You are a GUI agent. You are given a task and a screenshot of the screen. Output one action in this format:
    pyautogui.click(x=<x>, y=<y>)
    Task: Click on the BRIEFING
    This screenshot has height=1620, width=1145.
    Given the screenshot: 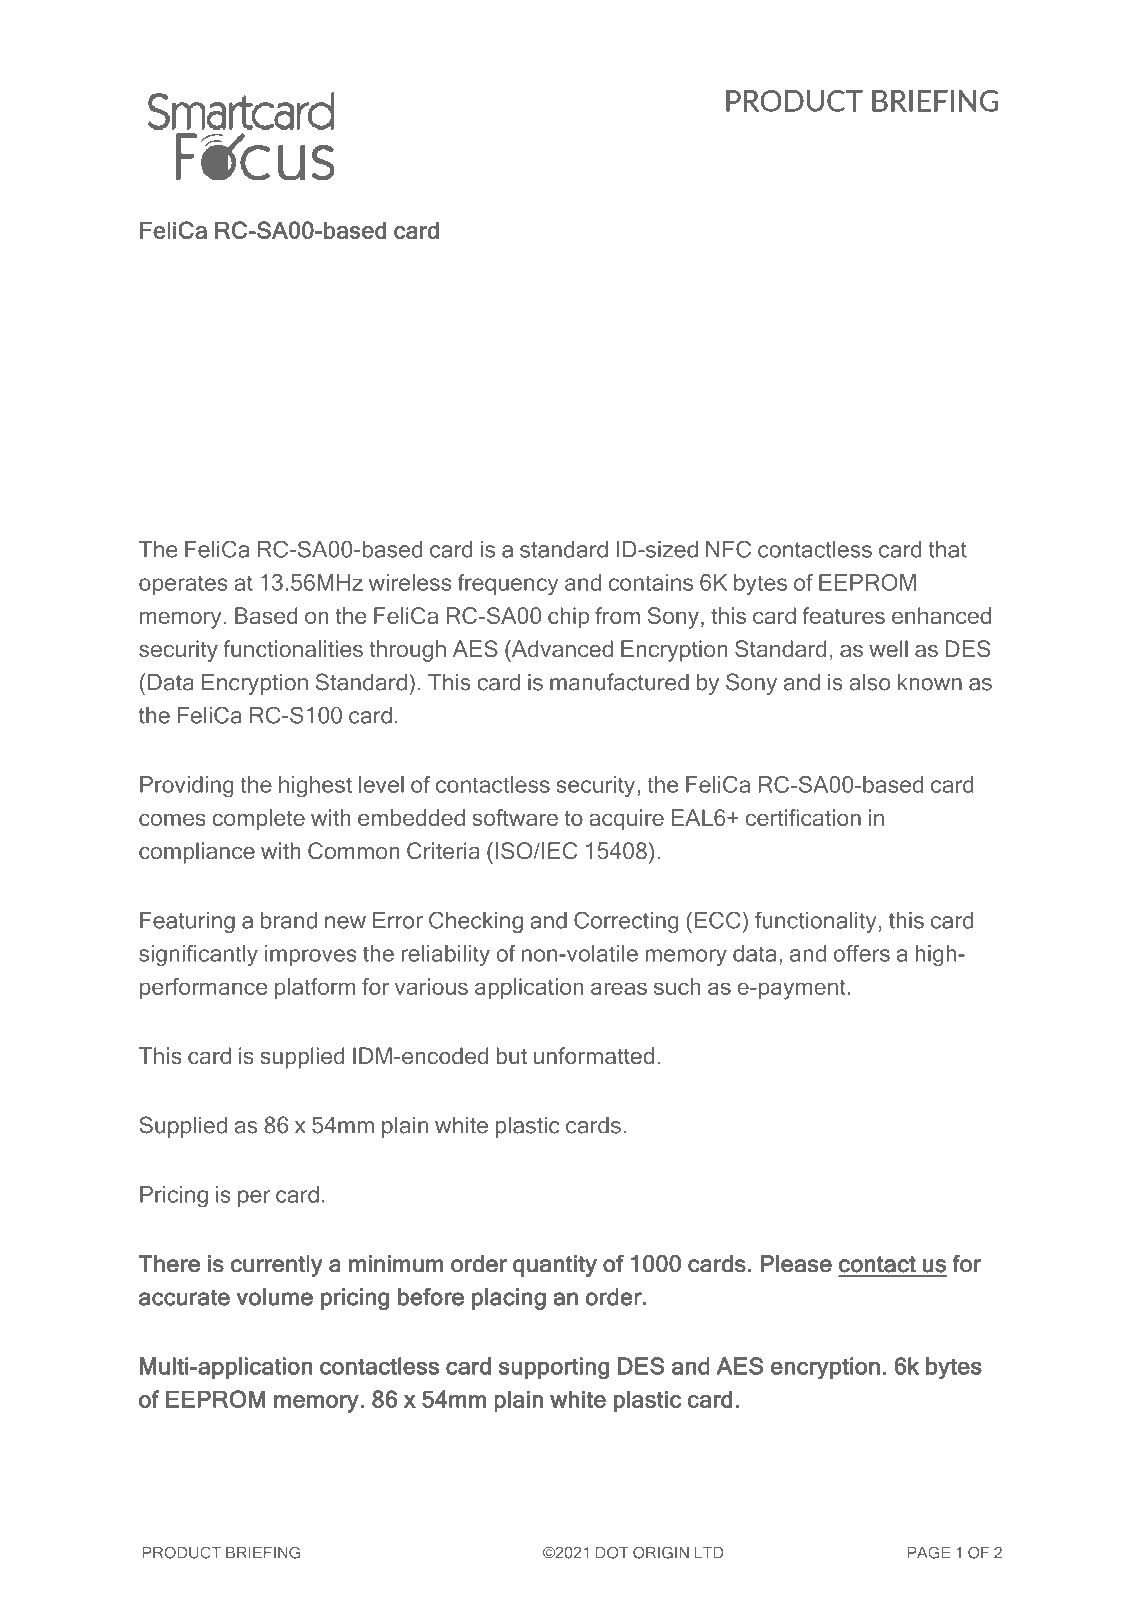 What is the action you would take?
    pyautogui.click(x=263, y=1552)
